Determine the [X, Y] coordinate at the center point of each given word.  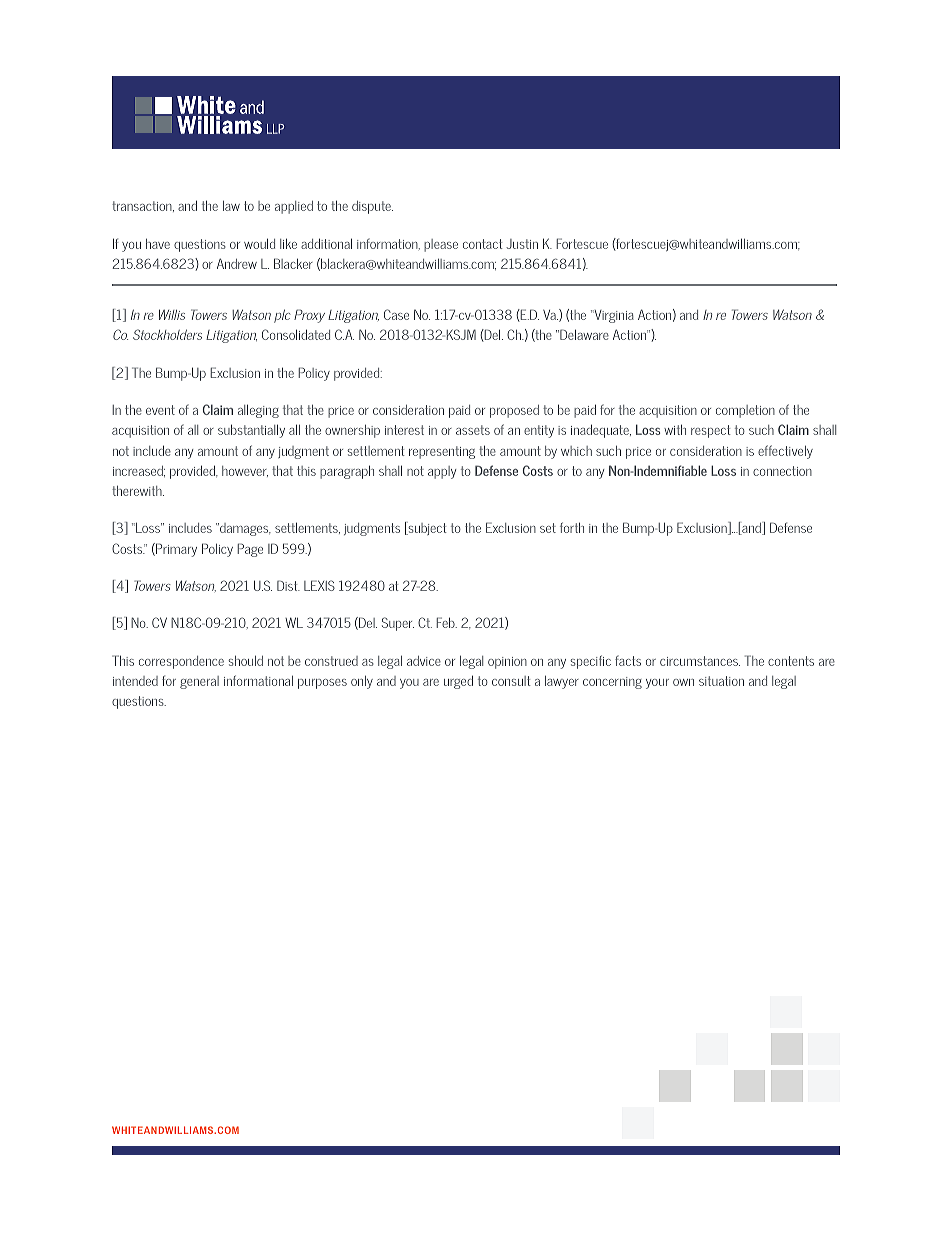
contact [483, 244]
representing [442, 452]
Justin [522, 244]
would [259, 243]
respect [711, 431]
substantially [251, 431]
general [199, 682]
